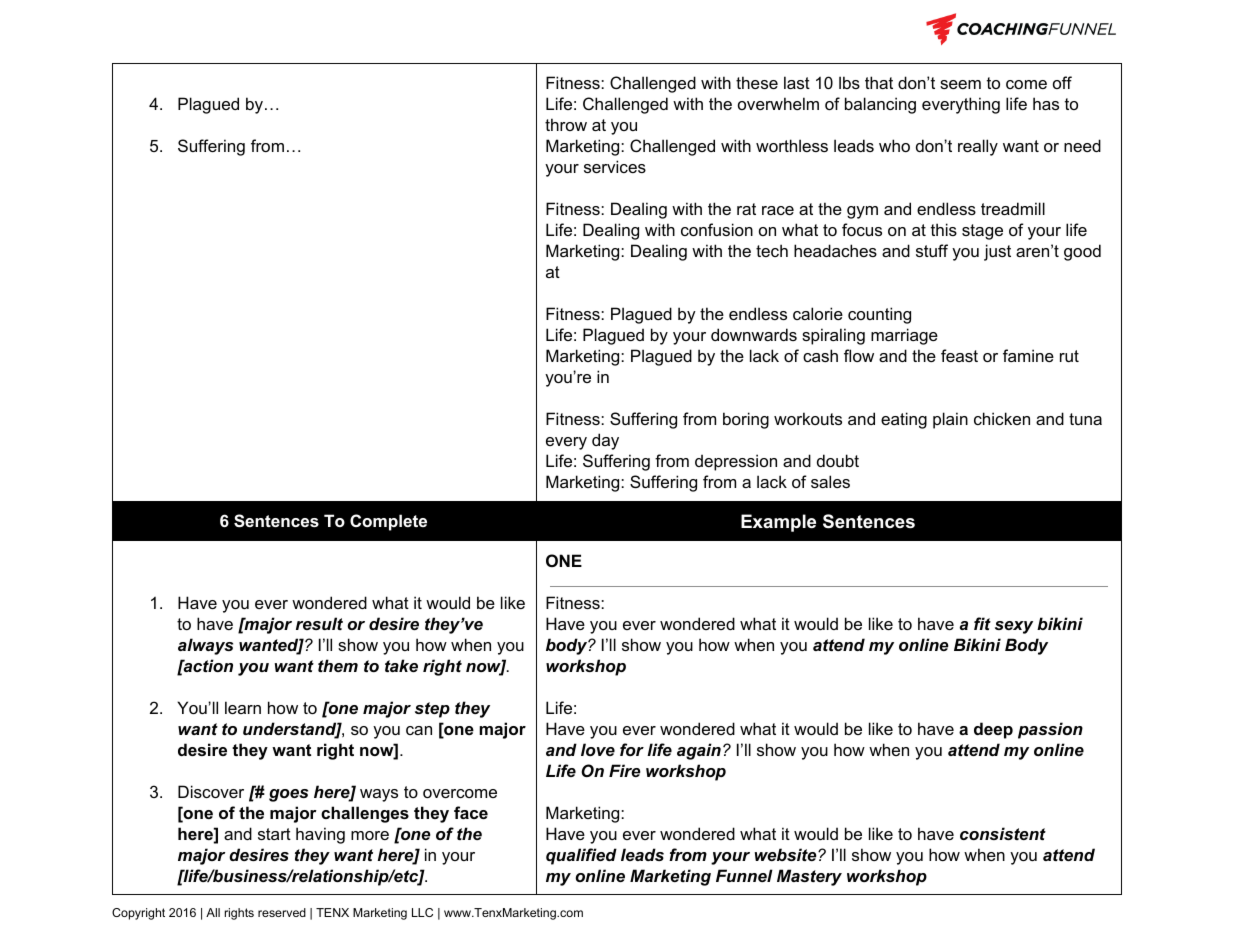 The width and height of the screenshot is (1233, 952). What do you see at coordinates (1014, 627) in the screenshot?
I see `sexy` at bounding box center [1014, 627].
